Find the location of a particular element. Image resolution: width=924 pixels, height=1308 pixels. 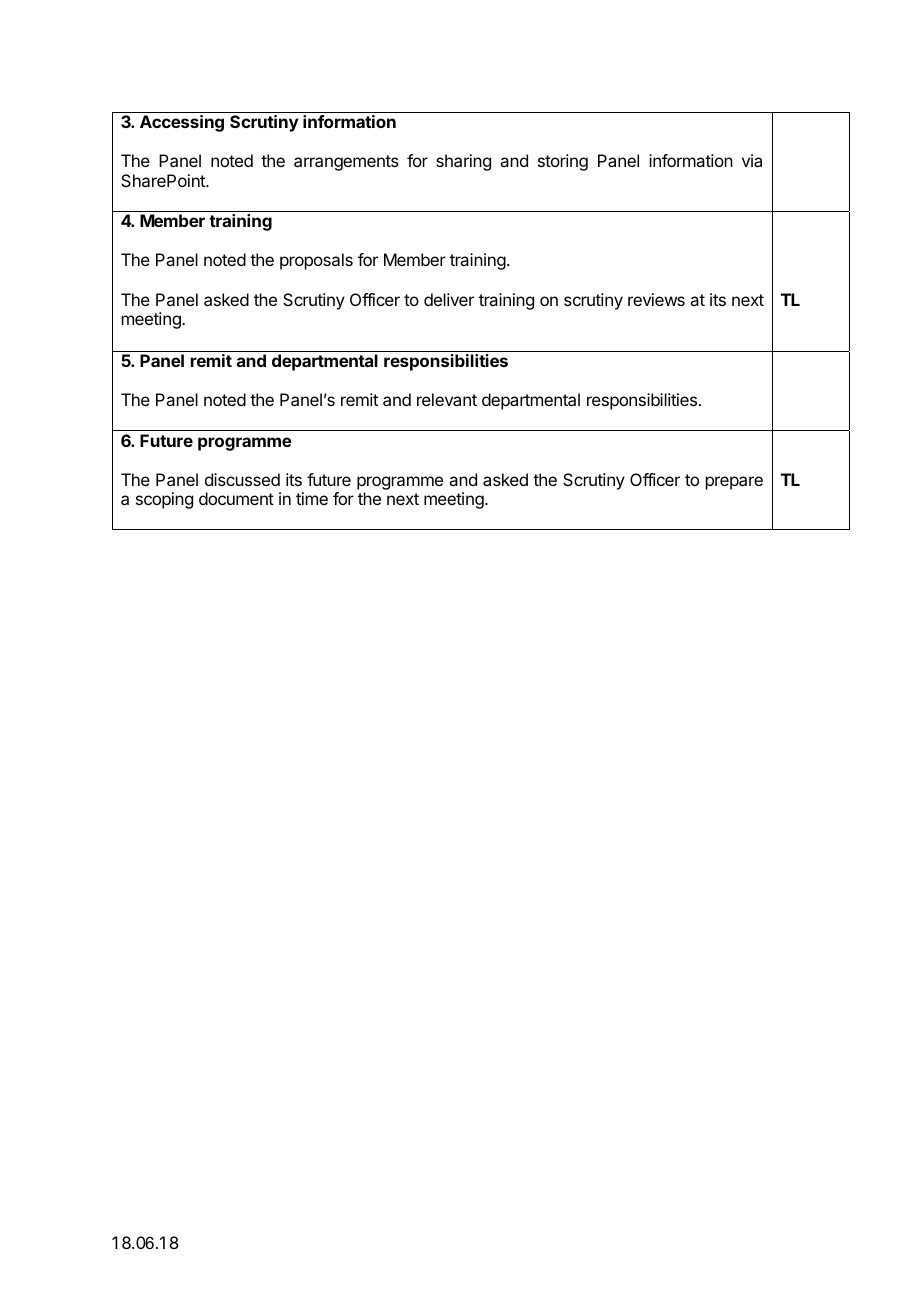

deliver is located at coordinates (449, 299).
